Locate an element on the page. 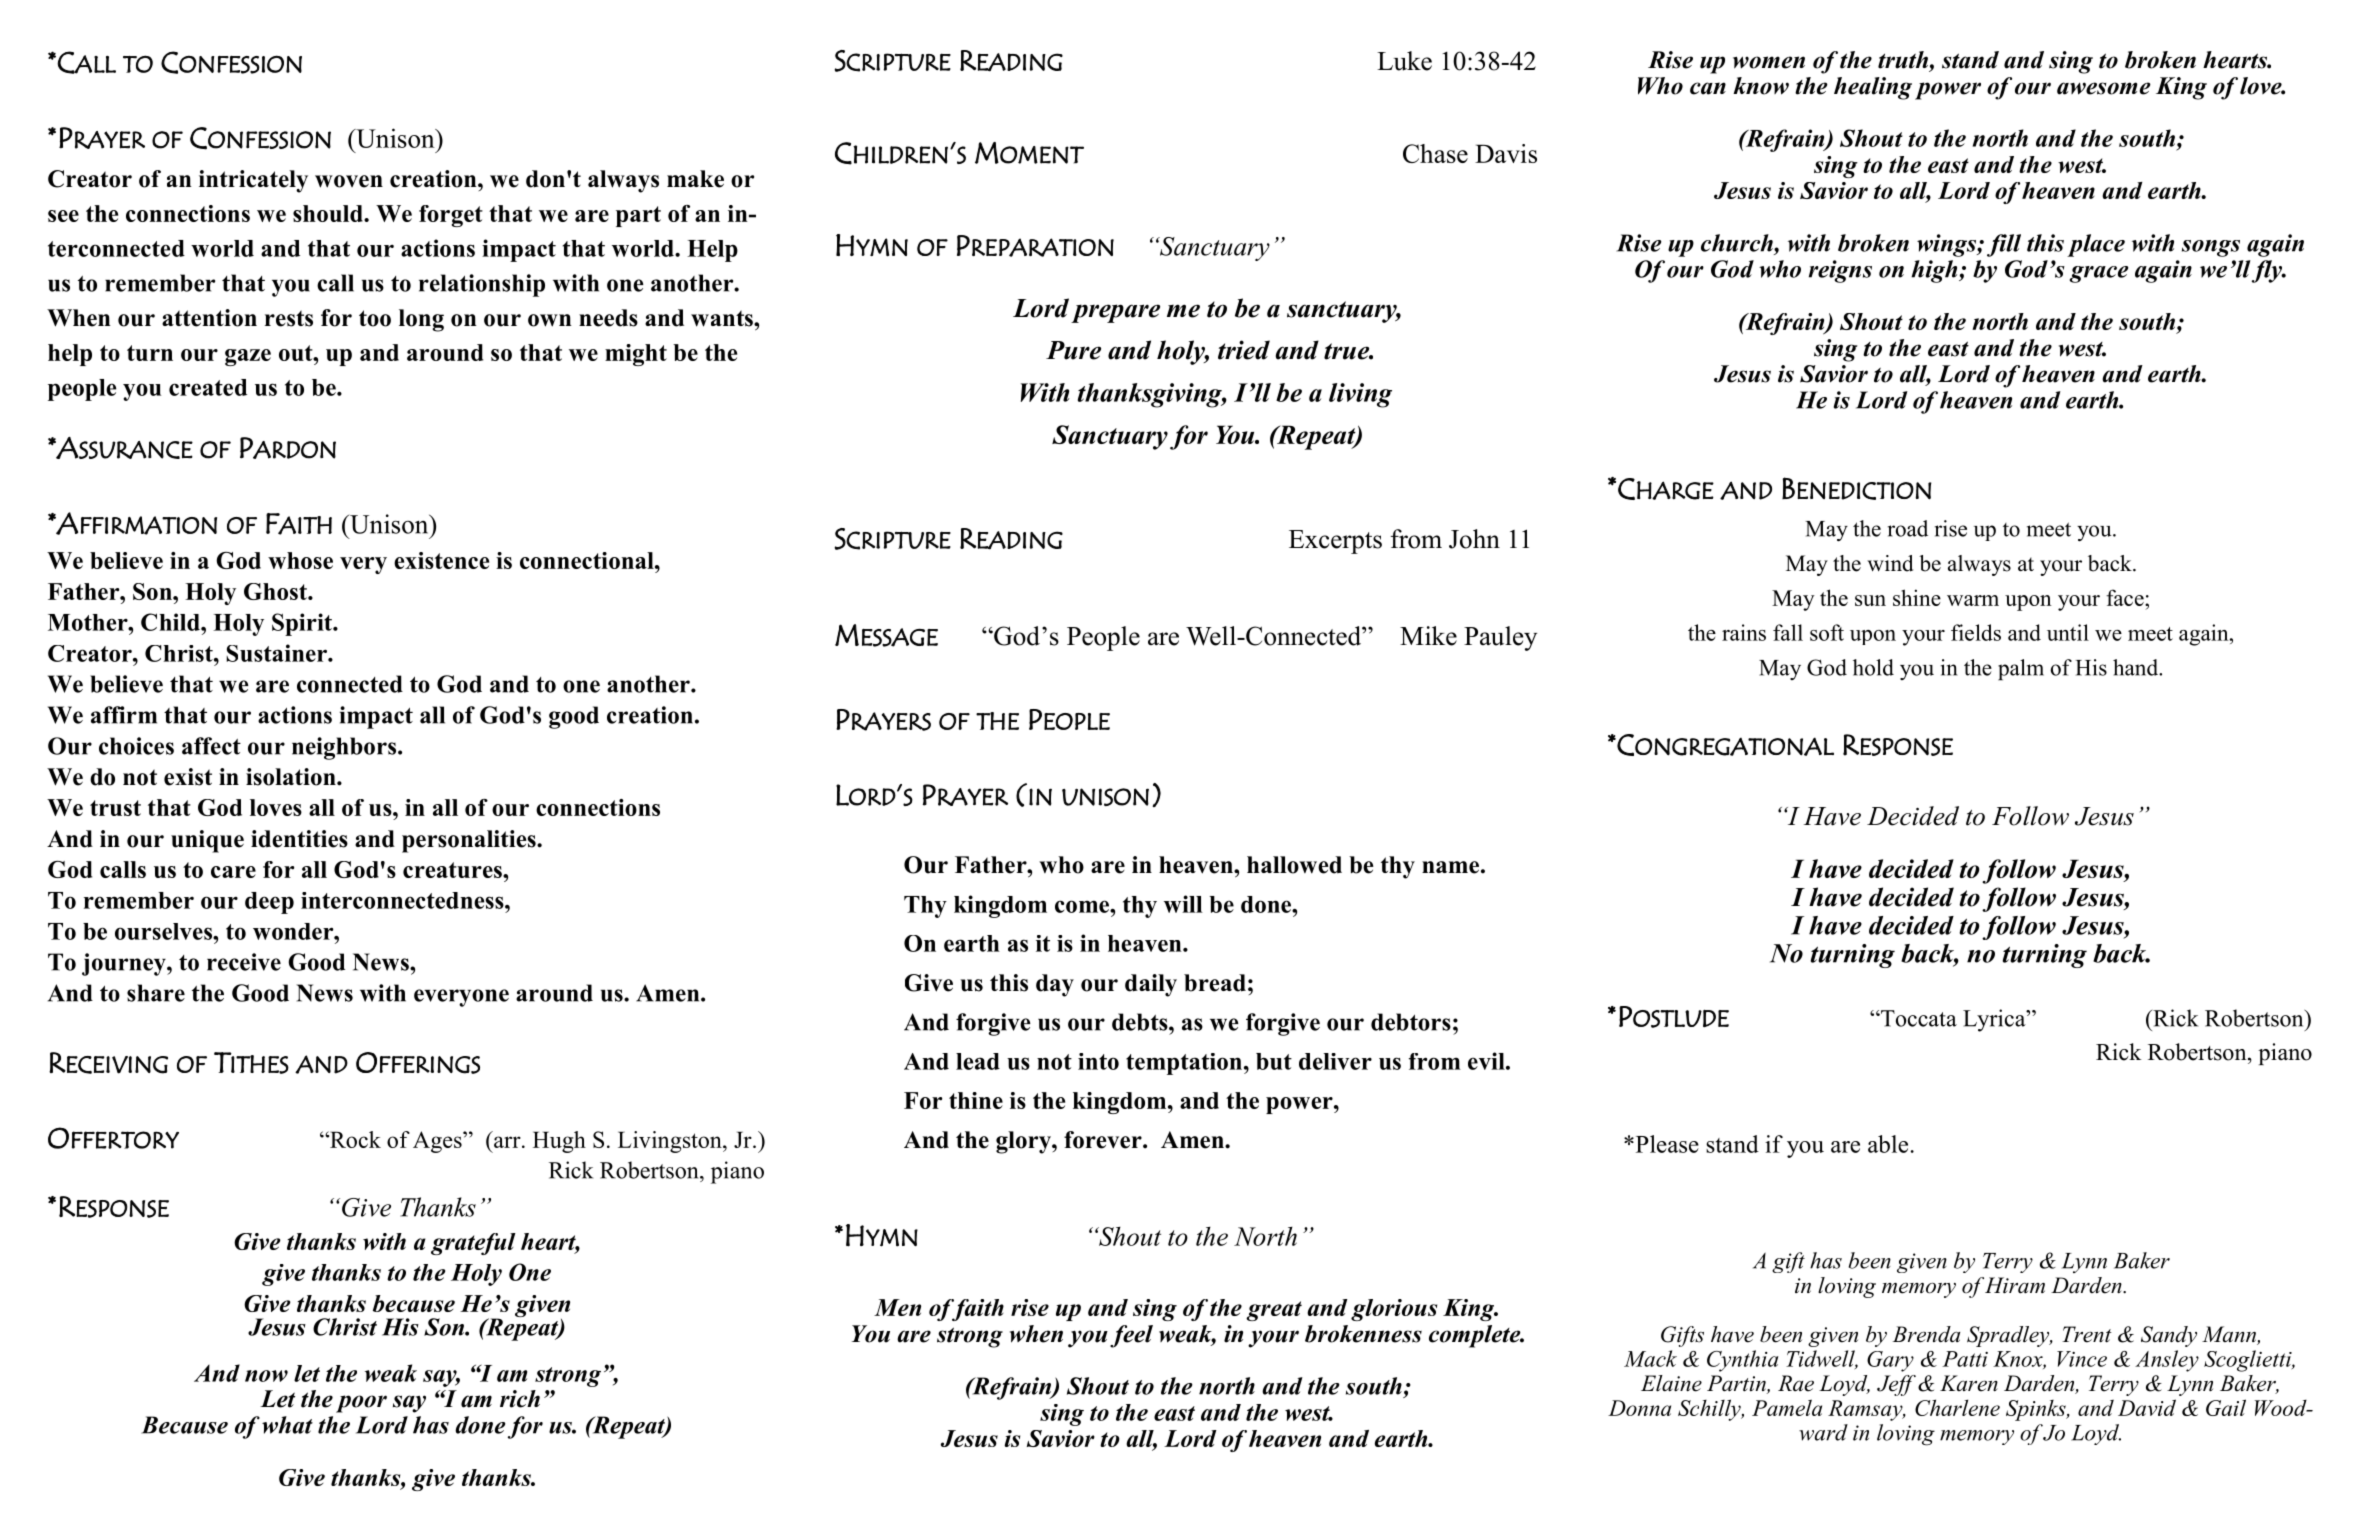 The width and height of the image is (2363, 1529). hallowed is located at coordinates (1294, 865).
